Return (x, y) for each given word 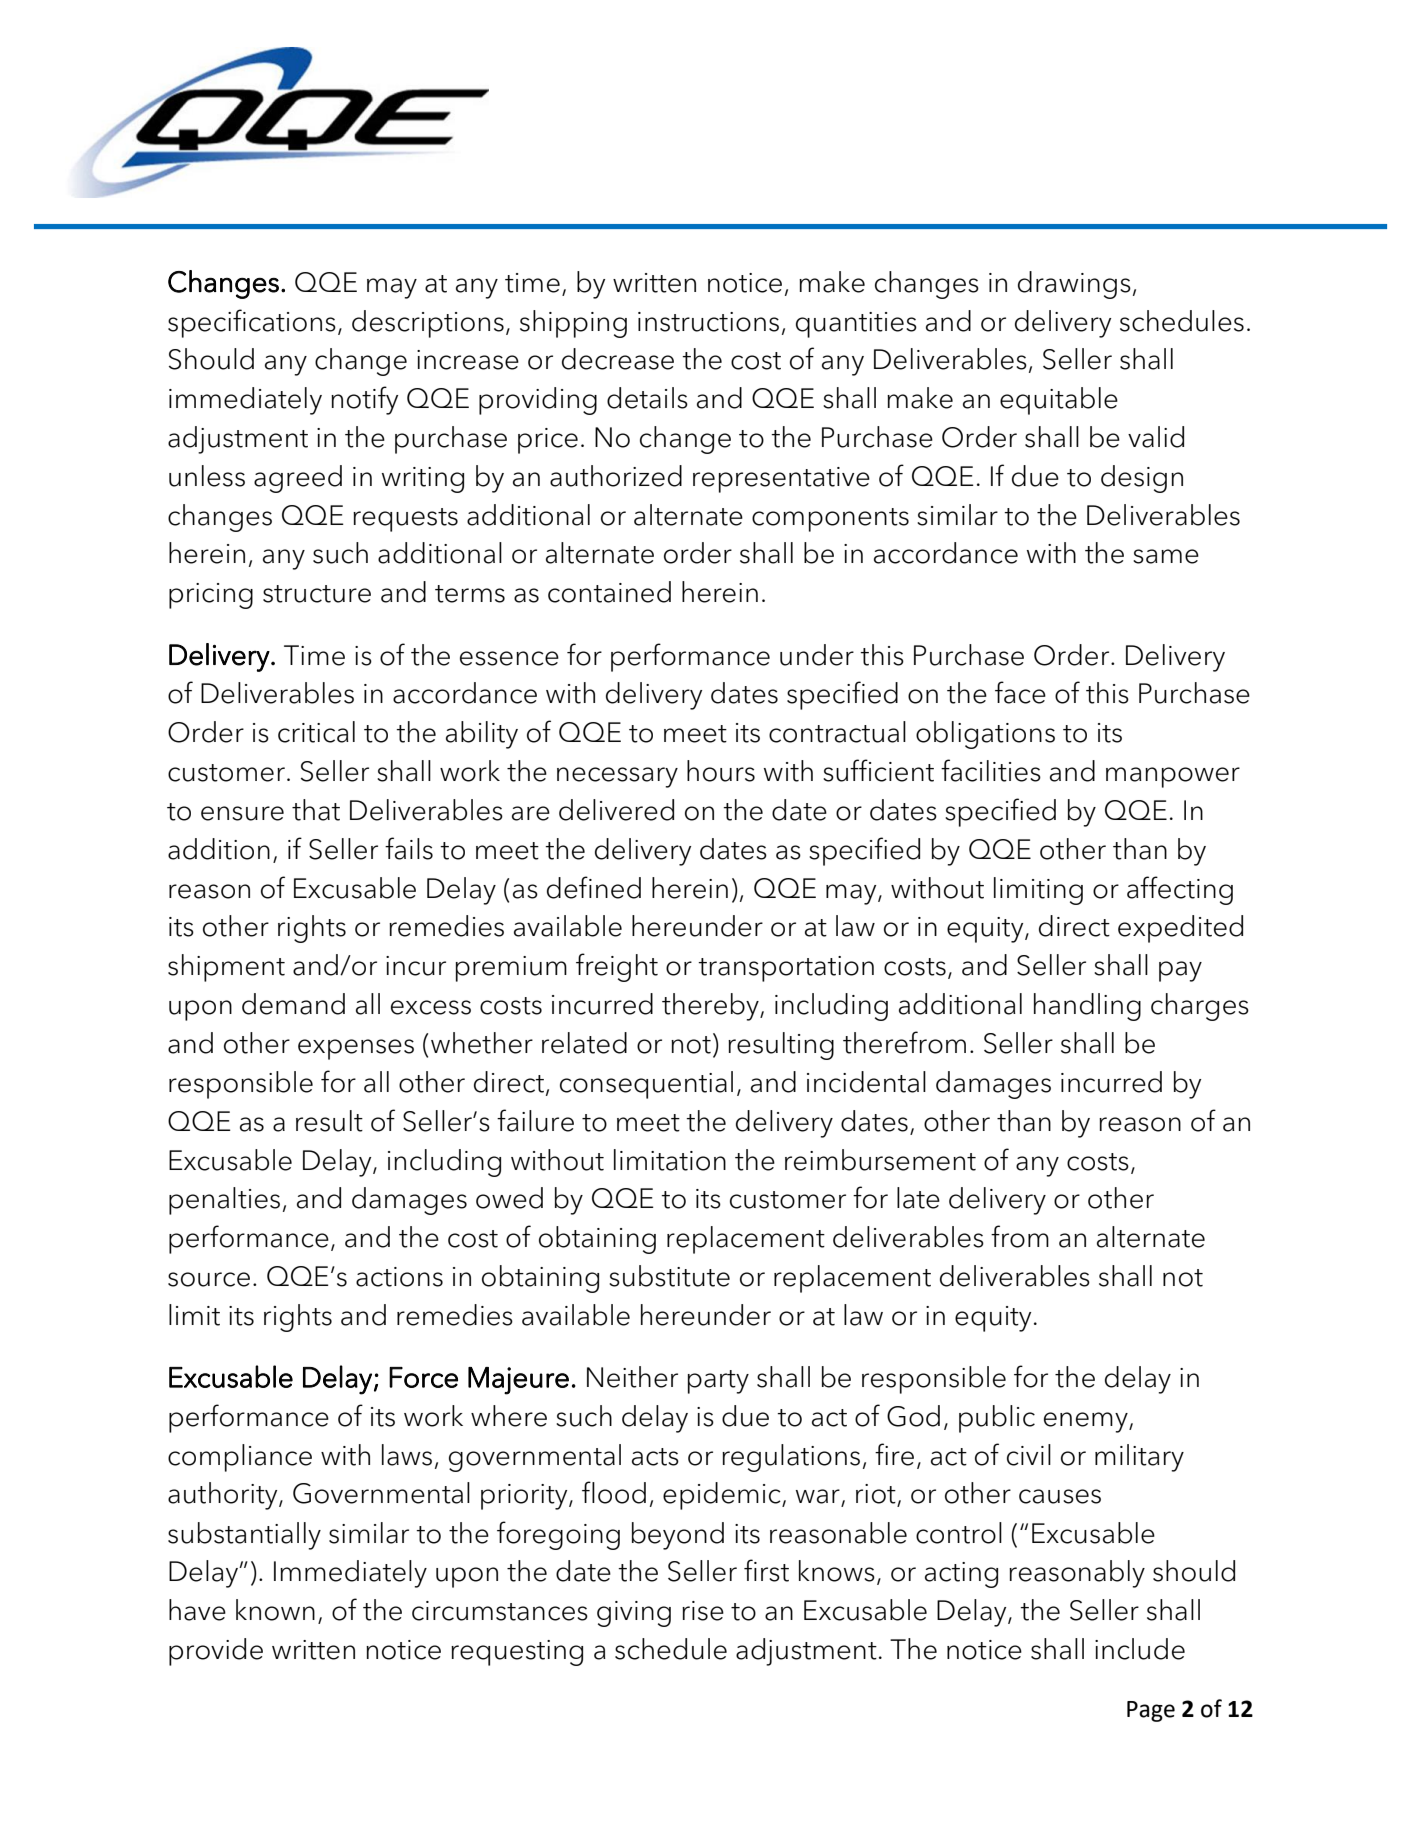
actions (399, 1277)
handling (1087, 1007)
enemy (1087, 1422)
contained (609, 592)
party (718, 1382)
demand (293, 1004)
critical (316, 732)
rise (703, 1611)
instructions (708, 322)
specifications (252, 323)
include (1140, 1649)
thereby (711, 1007)
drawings (1074, 285)
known (275, 1610)
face (1020, 692)
